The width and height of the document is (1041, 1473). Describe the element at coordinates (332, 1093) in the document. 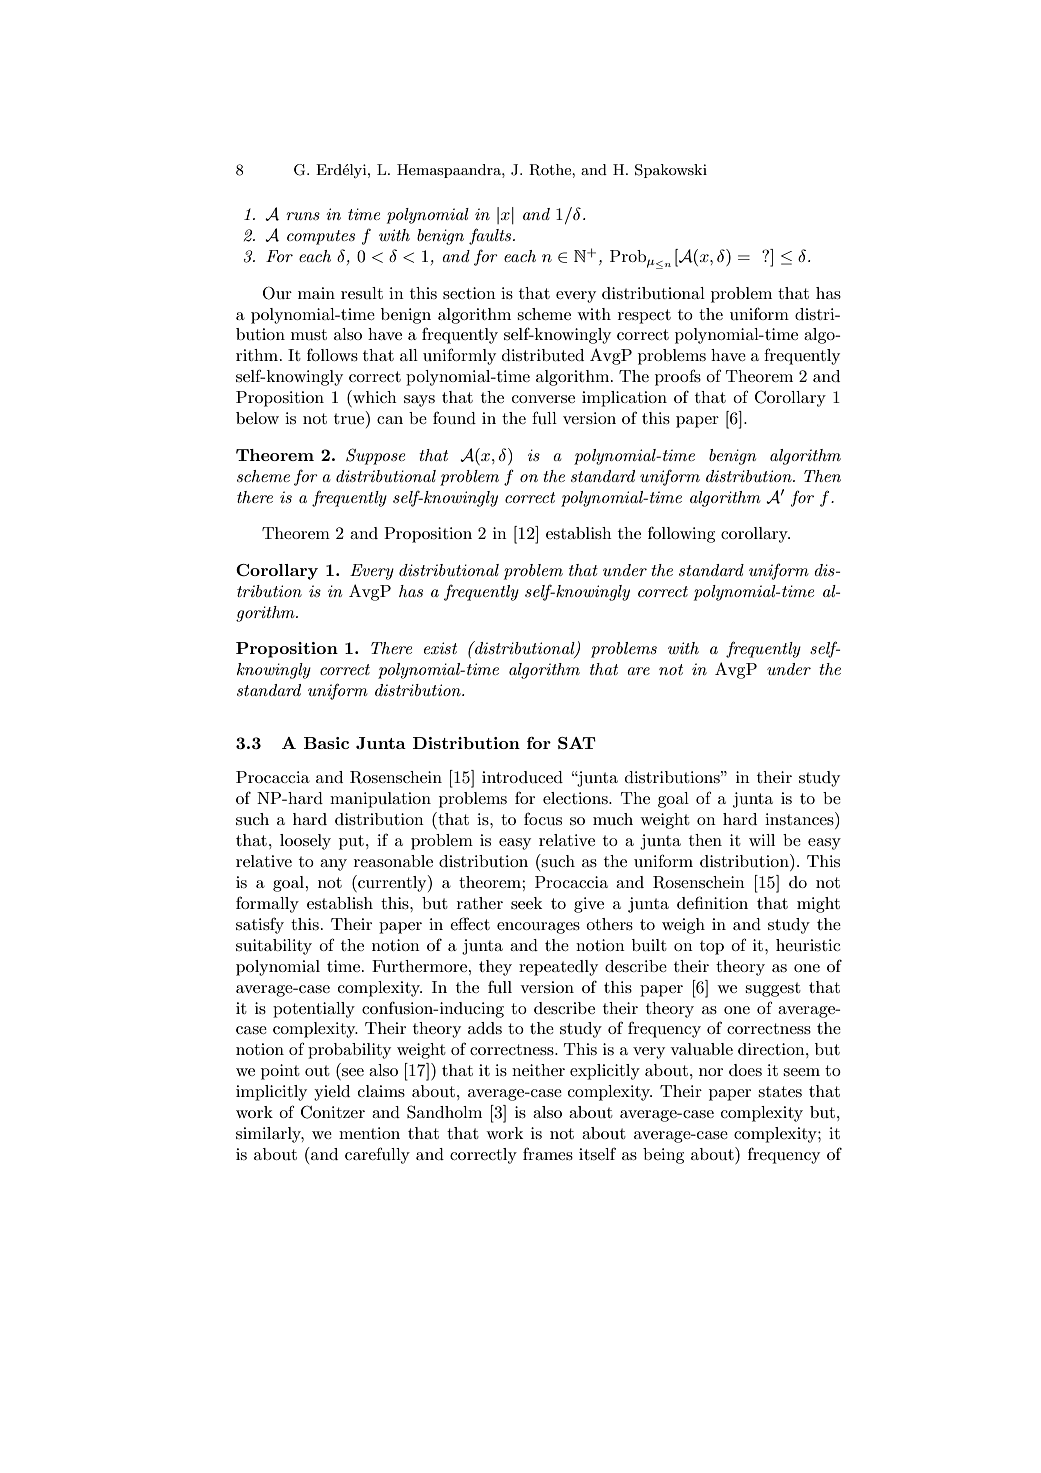

I see `yield` at that location.
